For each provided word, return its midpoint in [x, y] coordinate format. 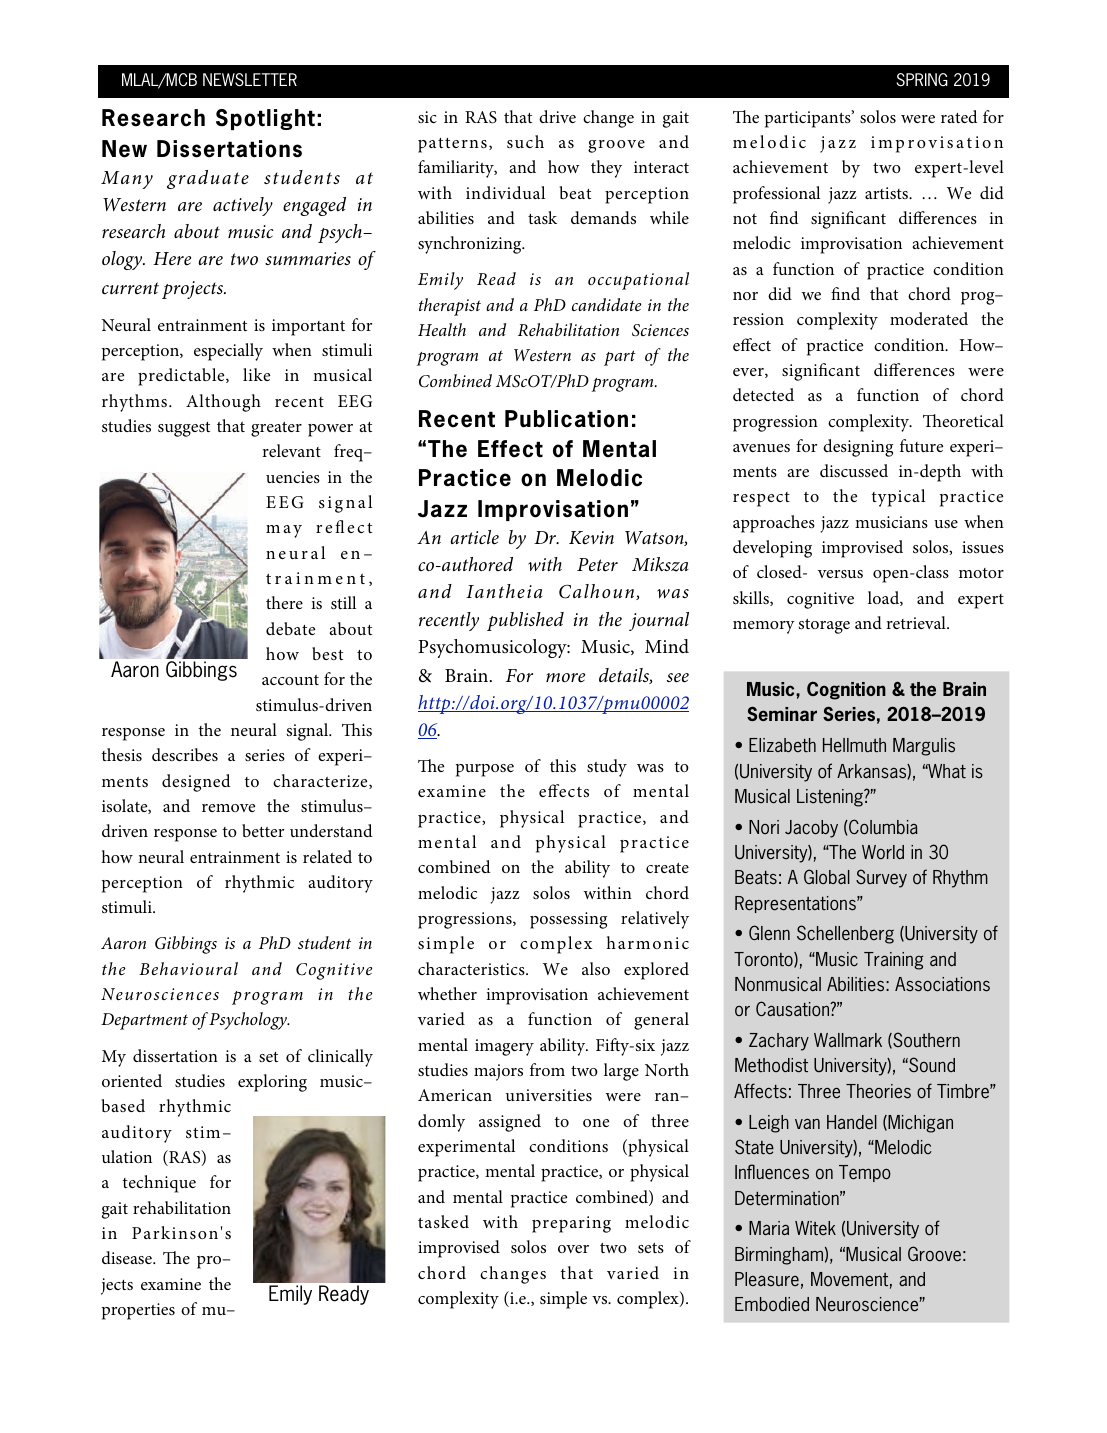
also [596, 968]
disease [128, 1257]
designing [858, 448]
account [290, 680]
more [565, 678]
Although [223, 403]
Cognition [846, 690]
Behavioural [188, 968]
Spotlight [265, 119]
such [525, 141]
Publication [566, 419]
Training [894, 961]
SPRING [922, 80]
